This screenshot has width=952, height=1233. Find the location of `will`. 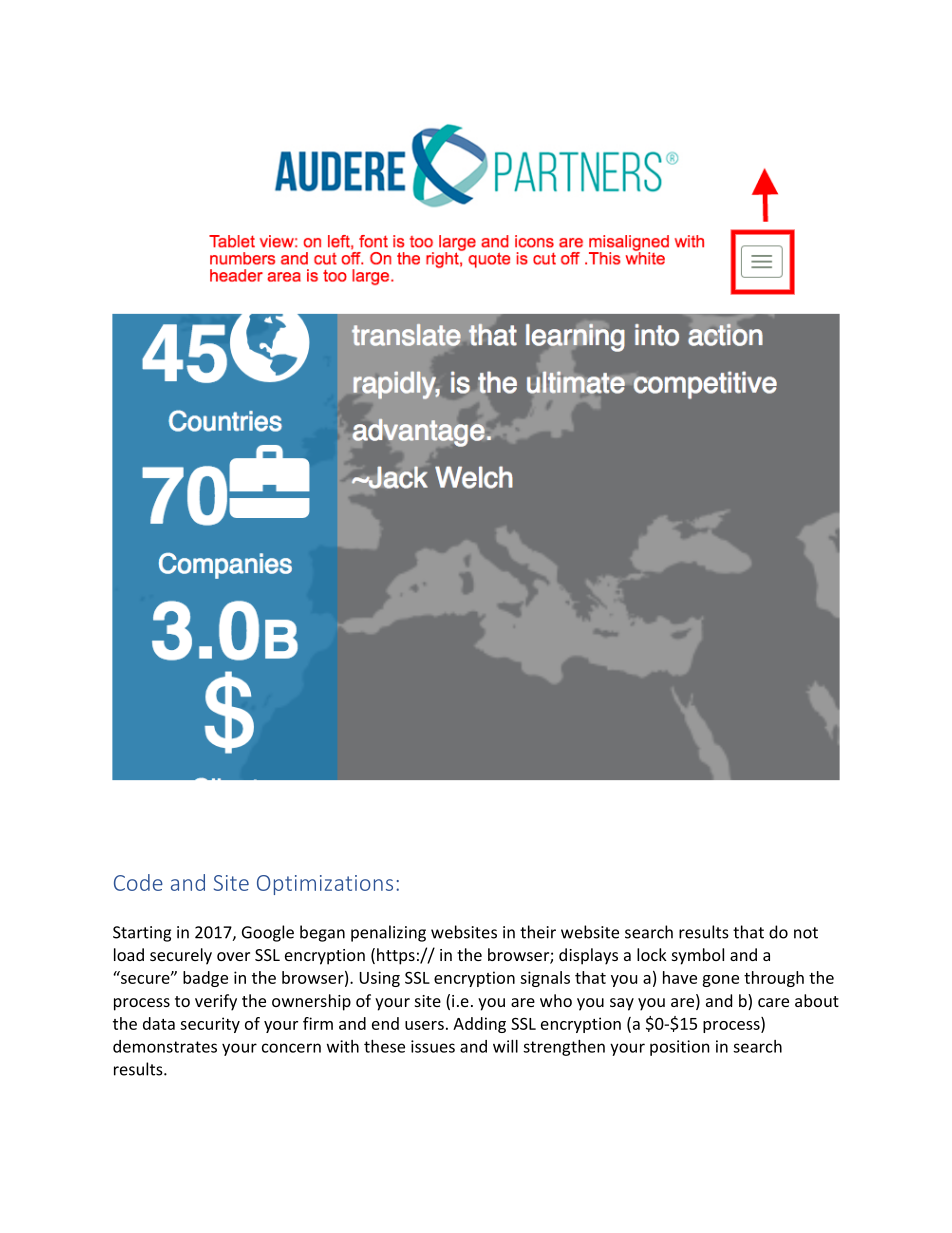

will is located at coordinates (505, 1046).
